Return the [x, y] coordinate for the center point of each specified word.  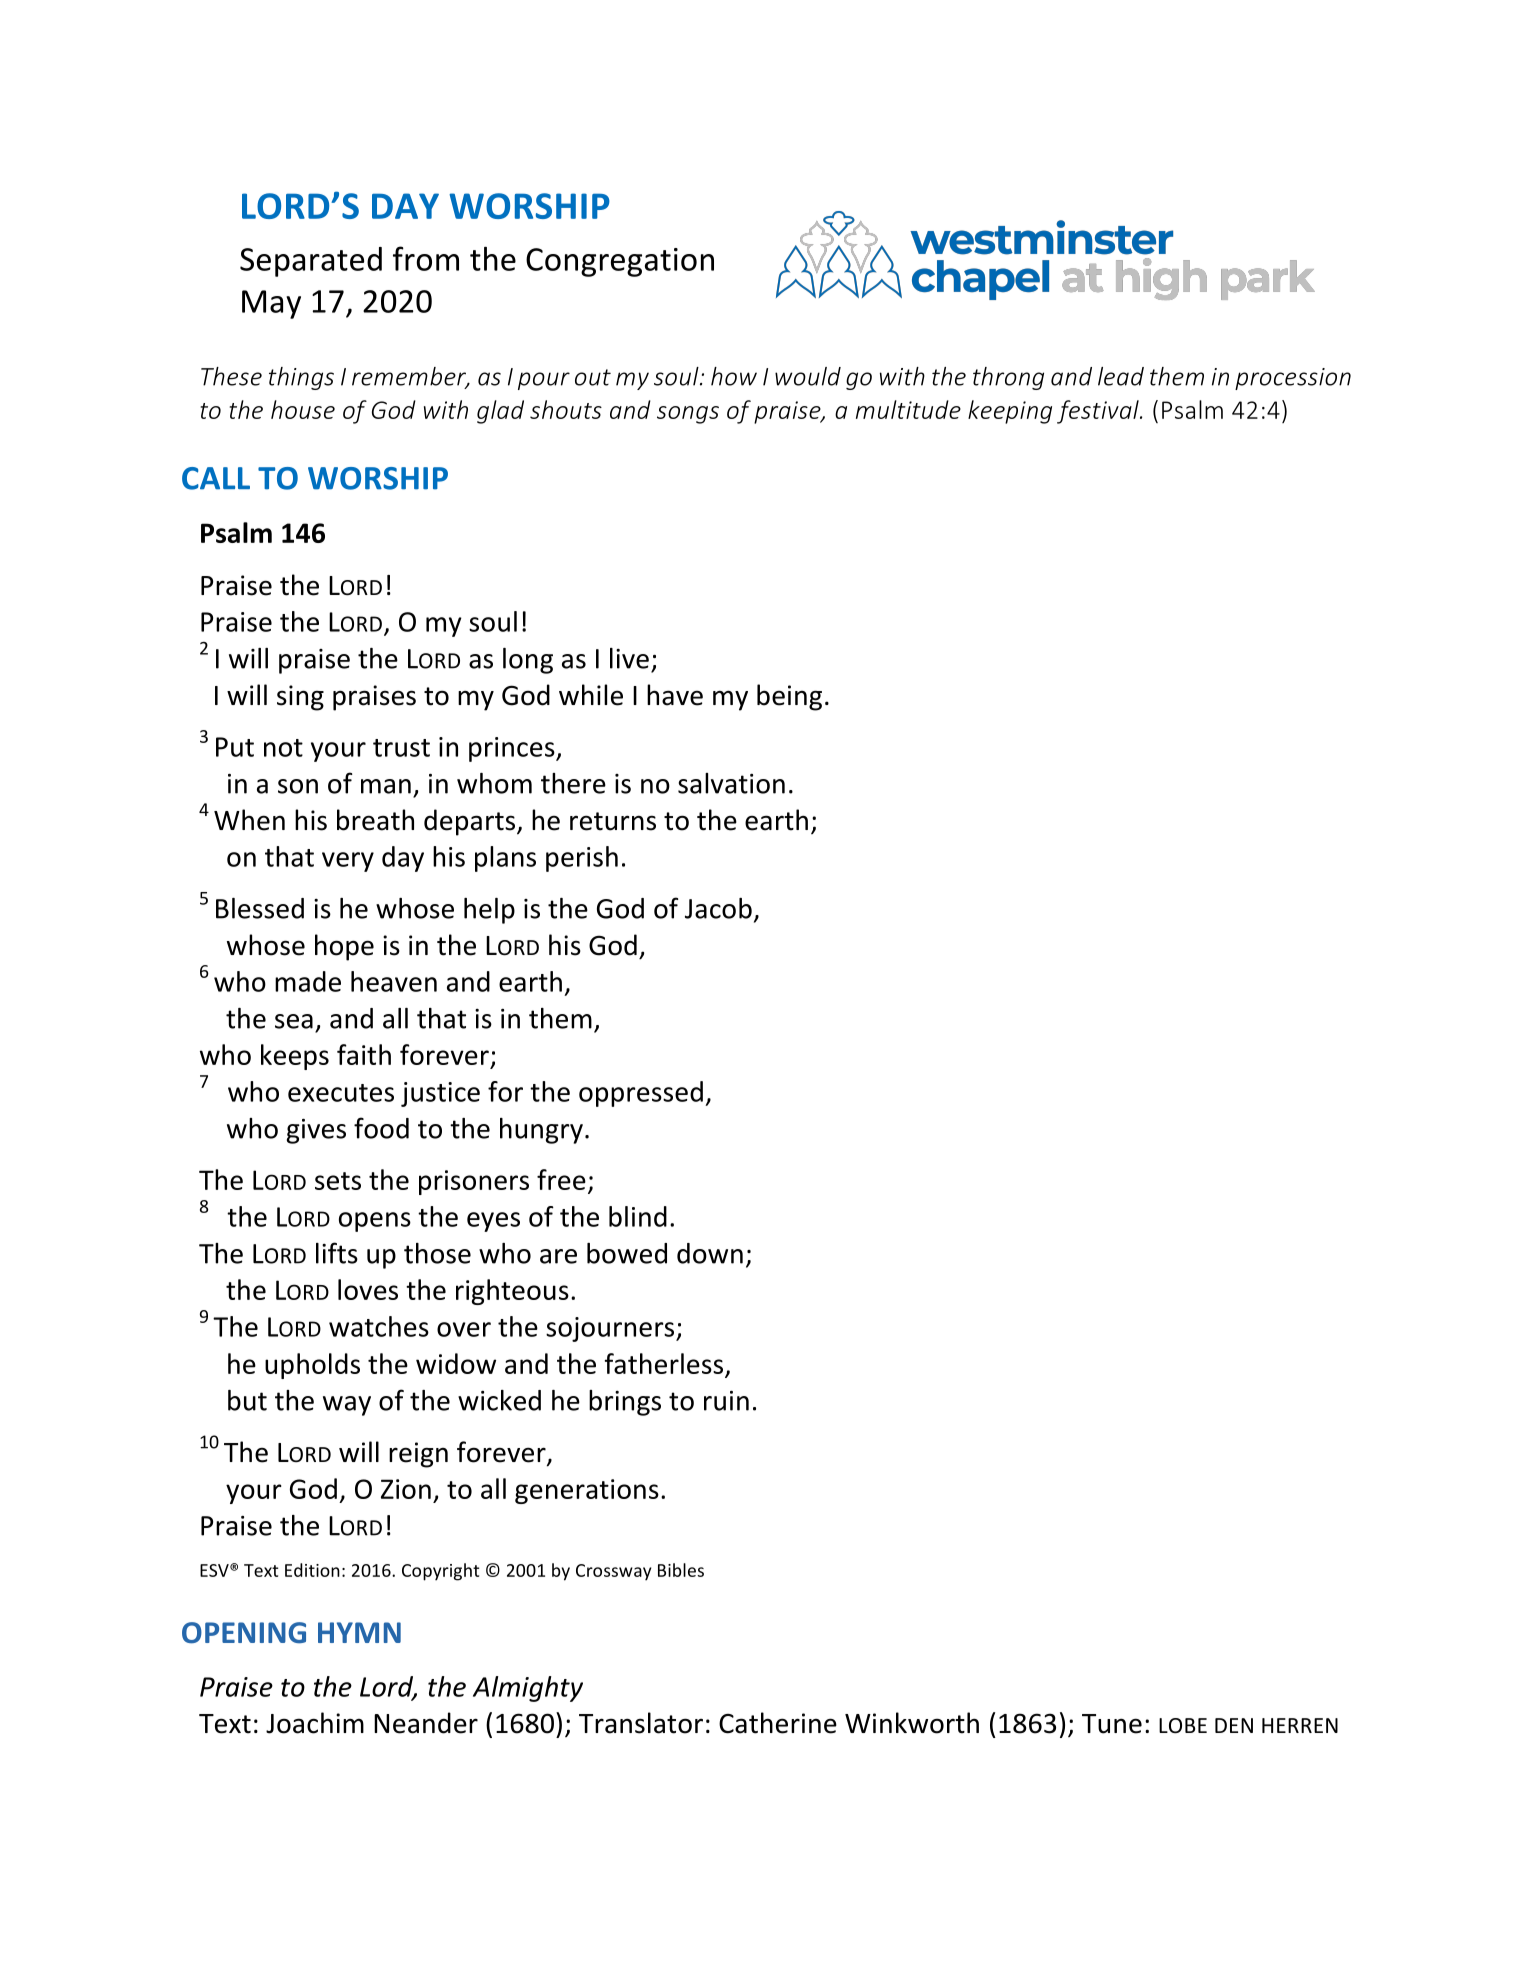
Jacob [718, 908]
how [734, 376]
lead [1121, 376]
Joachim [315, 1723]
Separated [311, 262]
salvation [731, 783]
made [308, 981]
